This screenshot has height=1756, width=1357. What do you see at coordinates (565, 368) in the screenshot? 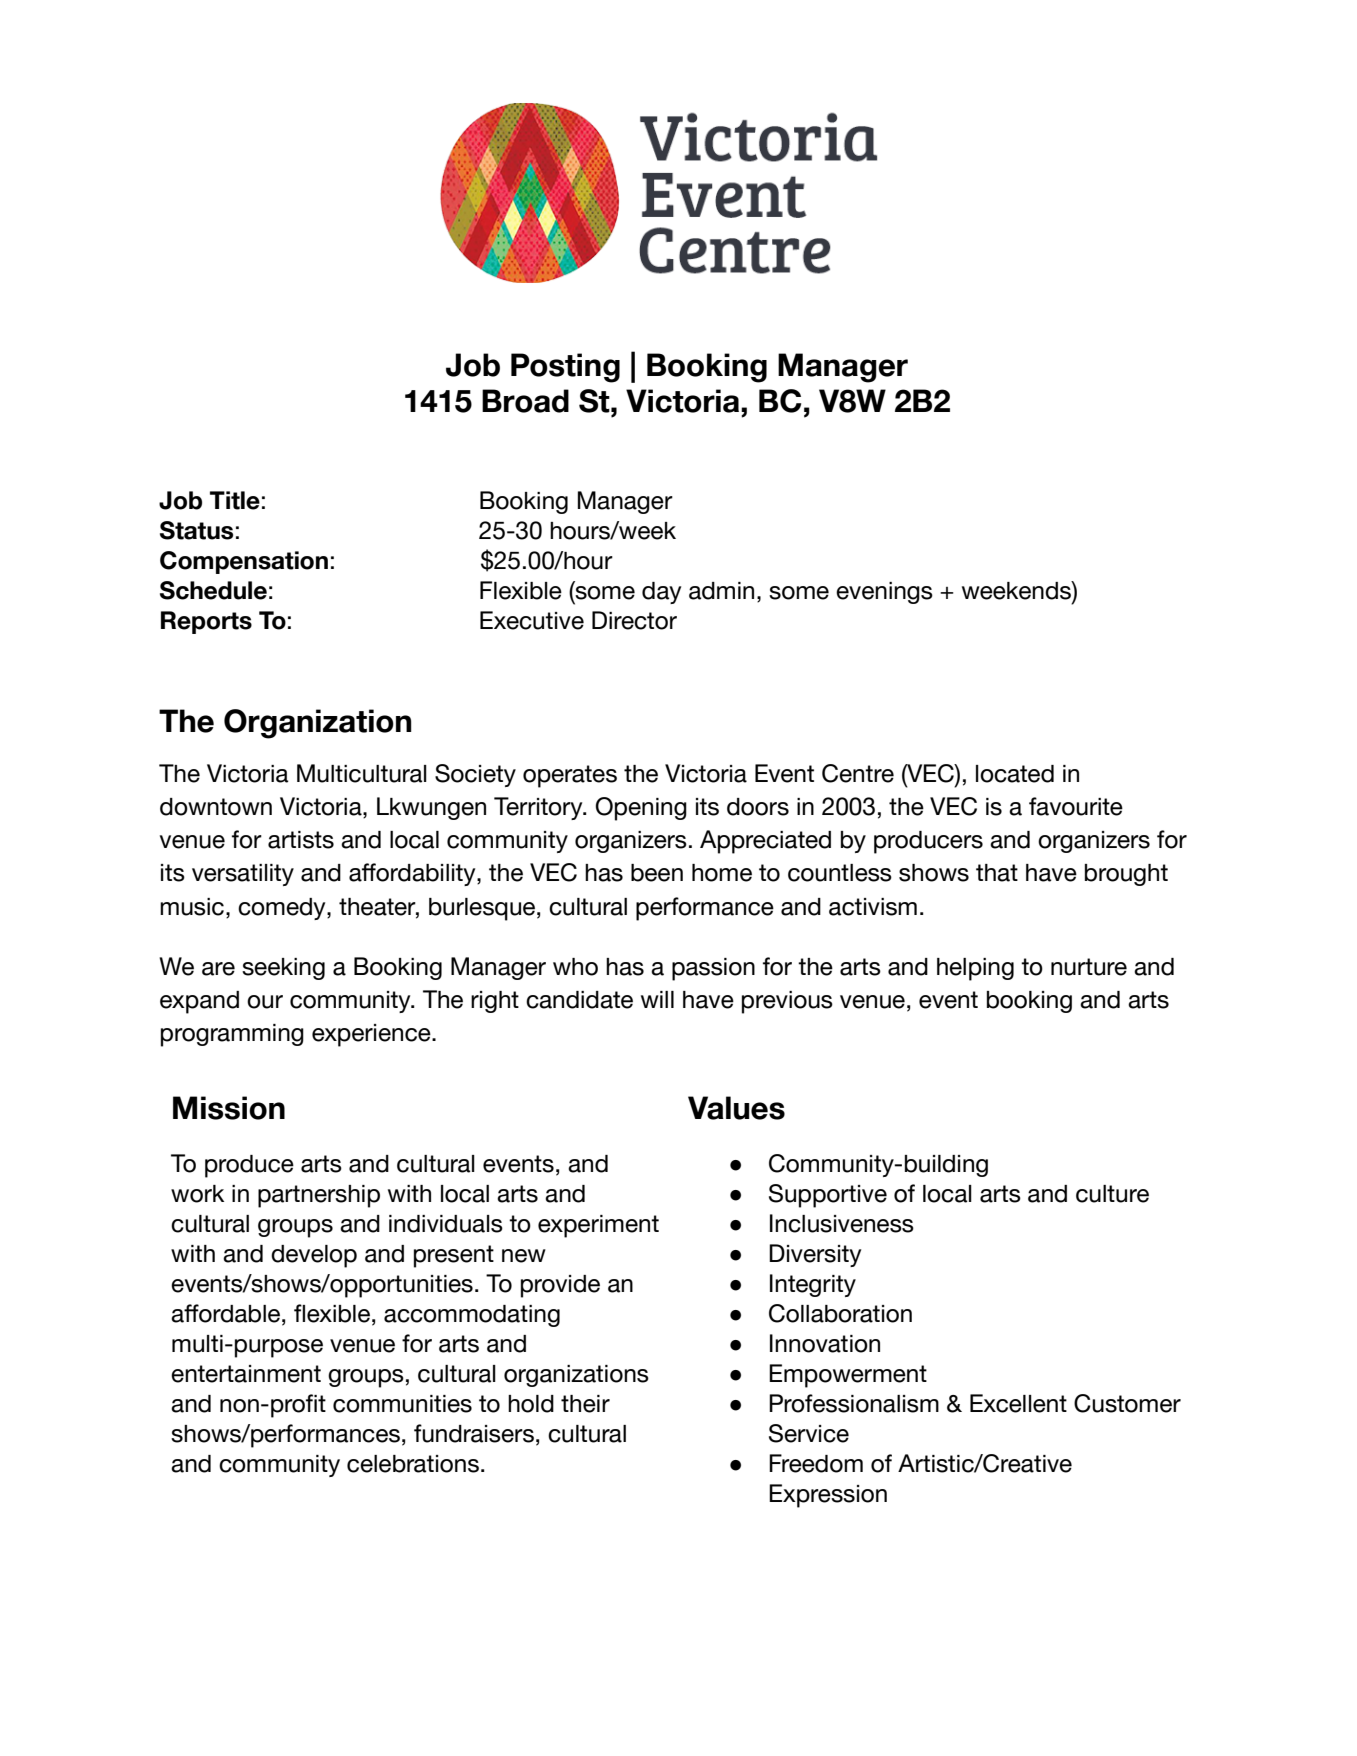
I see `Posting` at bounding box center [565, 368].
